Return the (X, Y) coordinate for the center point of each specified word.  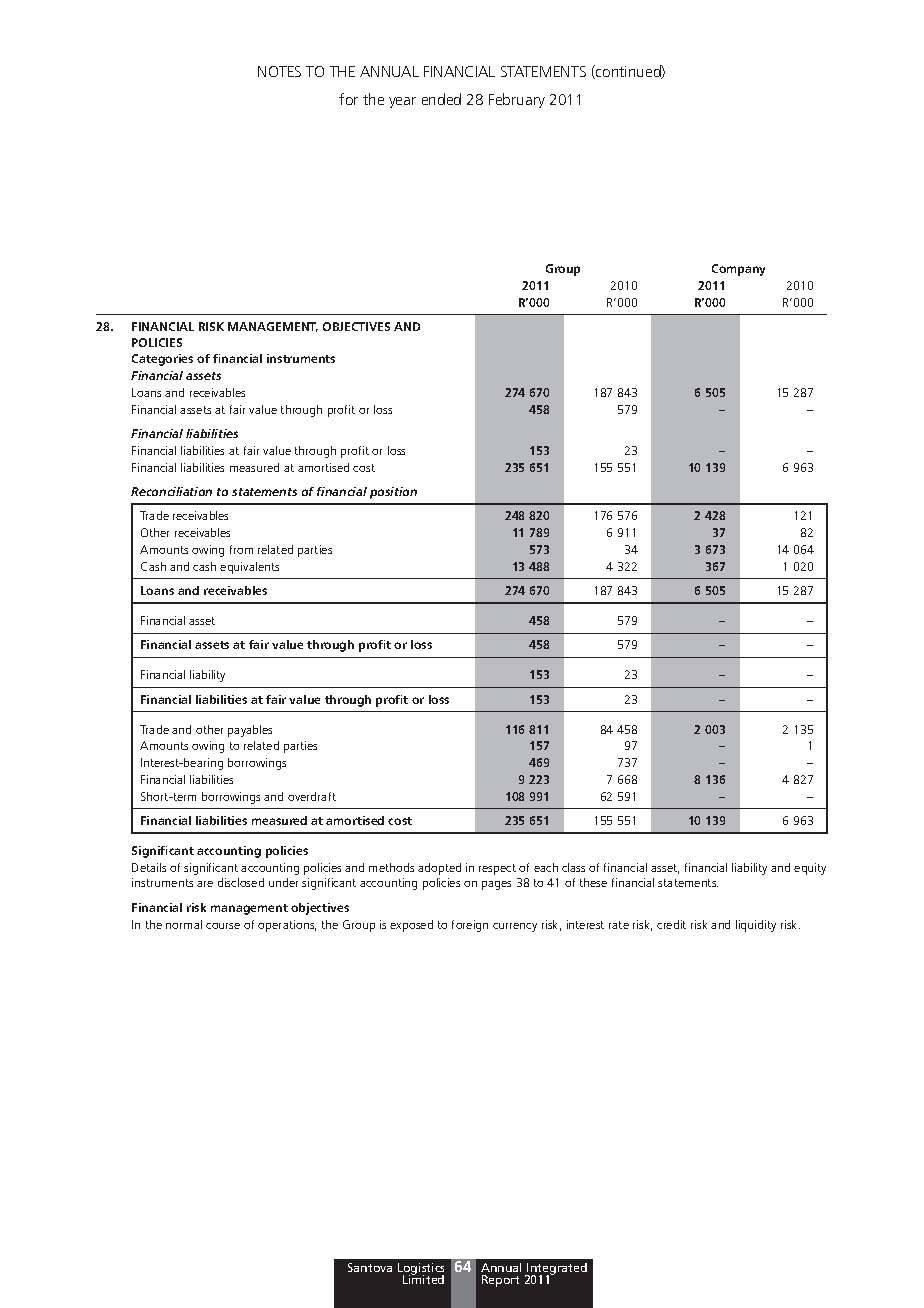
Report (500, 1281)
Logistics (421, 1270)
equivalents (249, 568)
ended (441, 99)
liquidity (756, 926)
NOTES (279, 71)
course (223, 926)
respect (497, 869)
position (393, 493)
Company (738, 270)
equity (810, 869)
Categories (162, 360)
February (517, 100)
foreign (470, 926)
